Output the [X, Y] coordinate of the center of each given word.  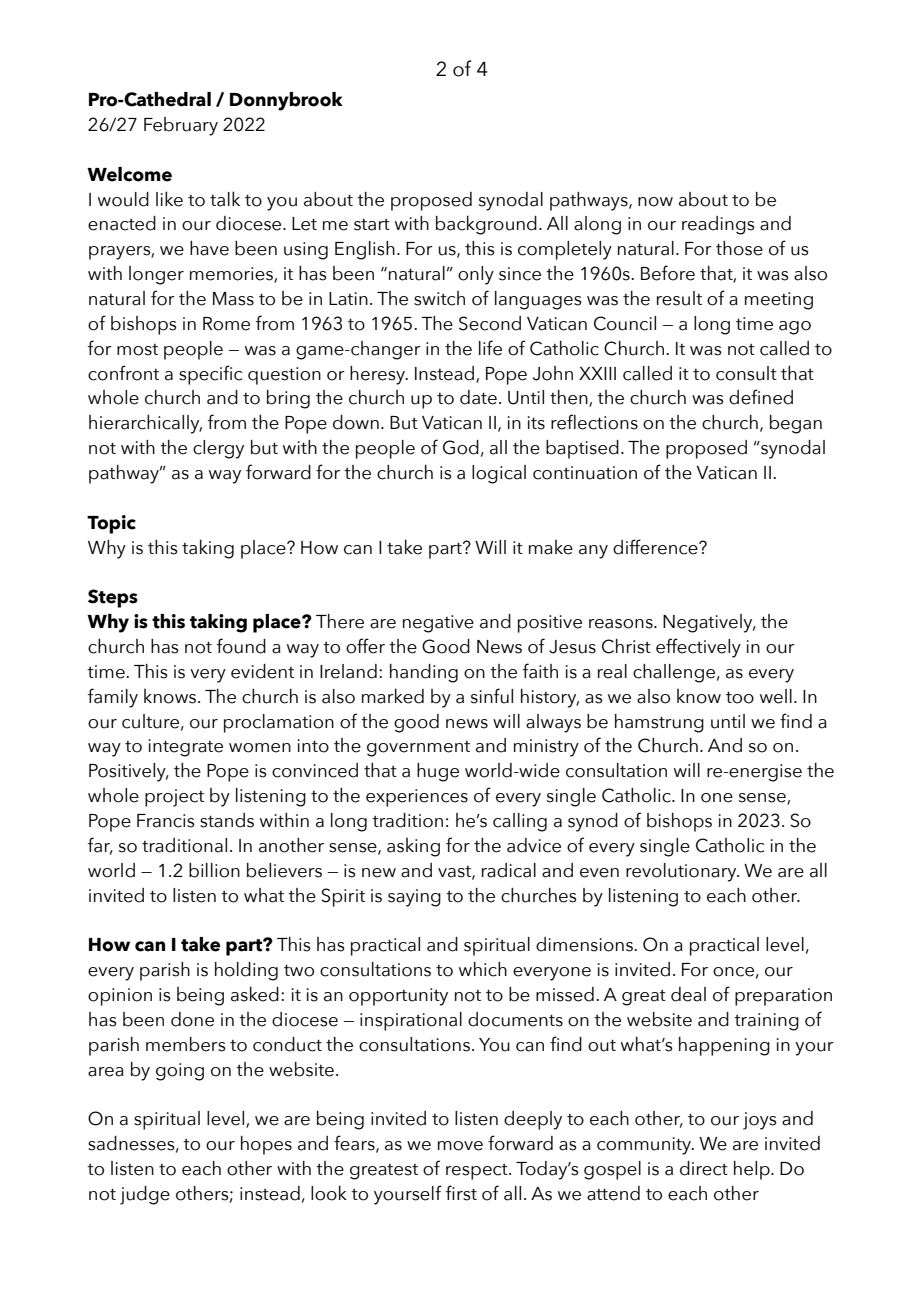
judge [145, 1195]
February [181, 126]
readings [718, 225]
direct [704, 1168]
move [460, 1146]
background [486, 225]
